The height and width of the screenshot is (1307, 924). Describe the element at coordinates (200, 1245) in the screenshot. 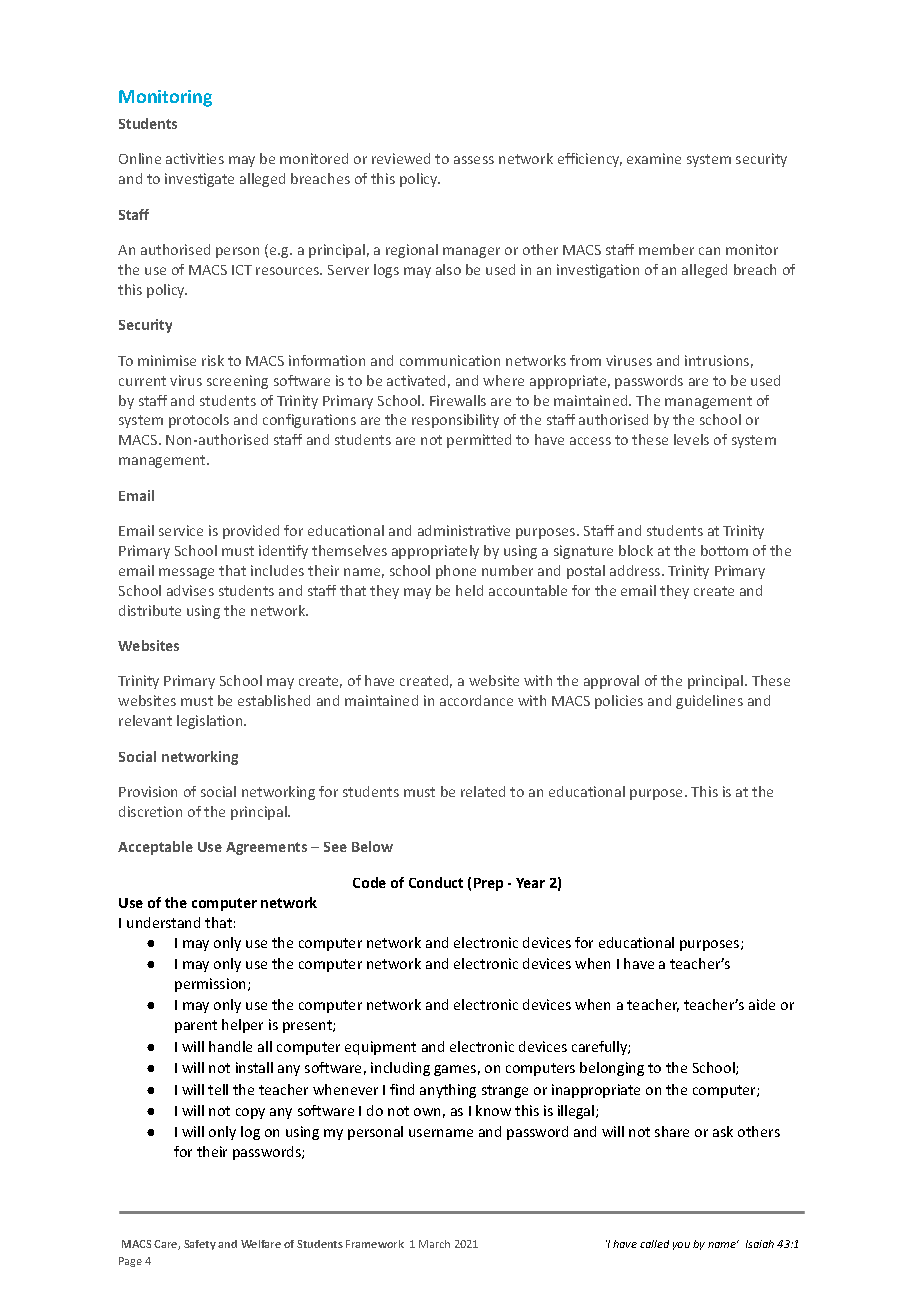

I see `Safety` at that location.
